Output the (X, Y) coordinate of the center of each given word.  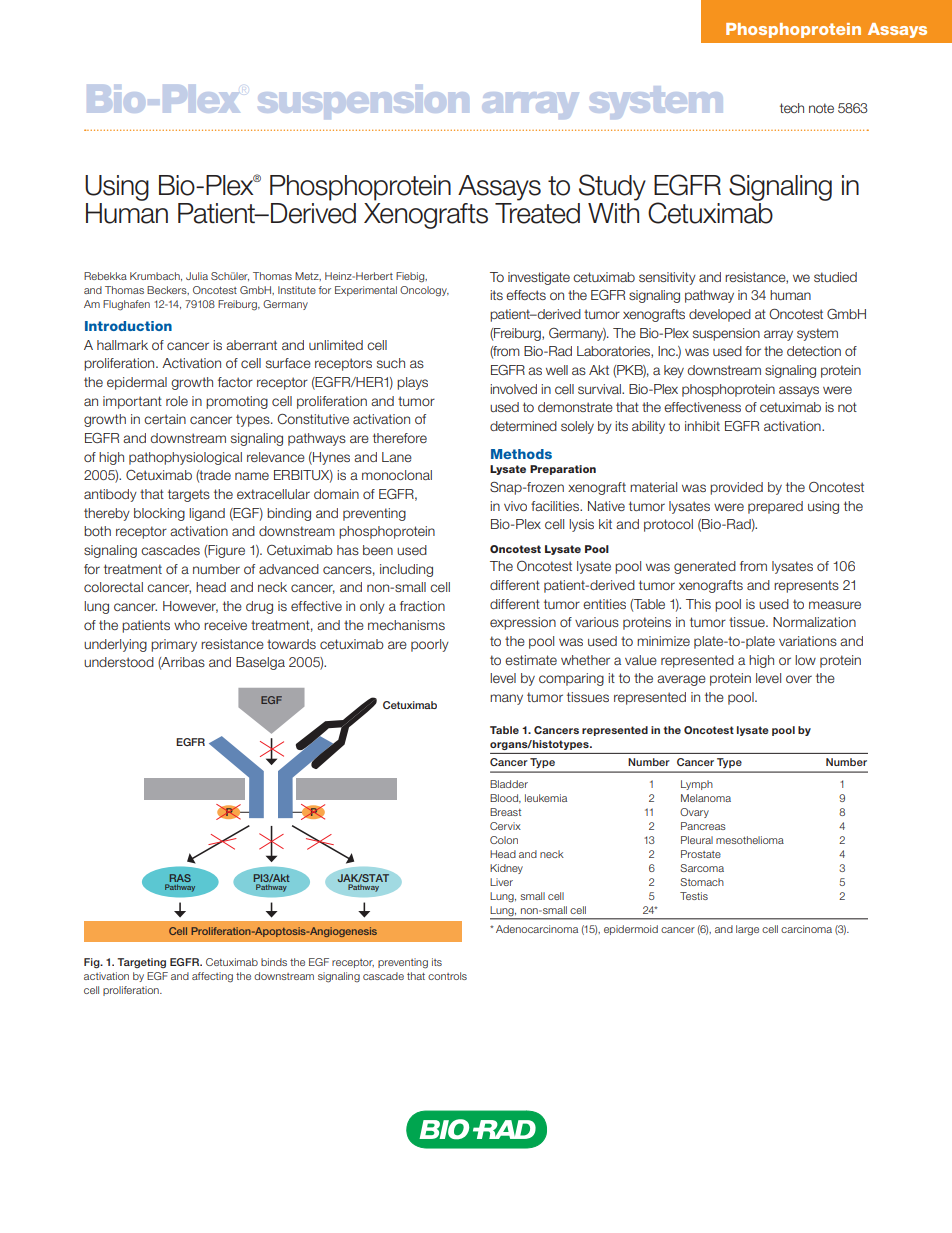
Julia (197, 276)
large (747, 930)
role (177, 401)
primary (174, 645)
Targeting (141, 963)
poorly (430, 645)
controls (447, 976)
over (799, 679)
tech (792, 108)
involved (513, 389)
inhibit (702, 426)
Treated (537, 213)
